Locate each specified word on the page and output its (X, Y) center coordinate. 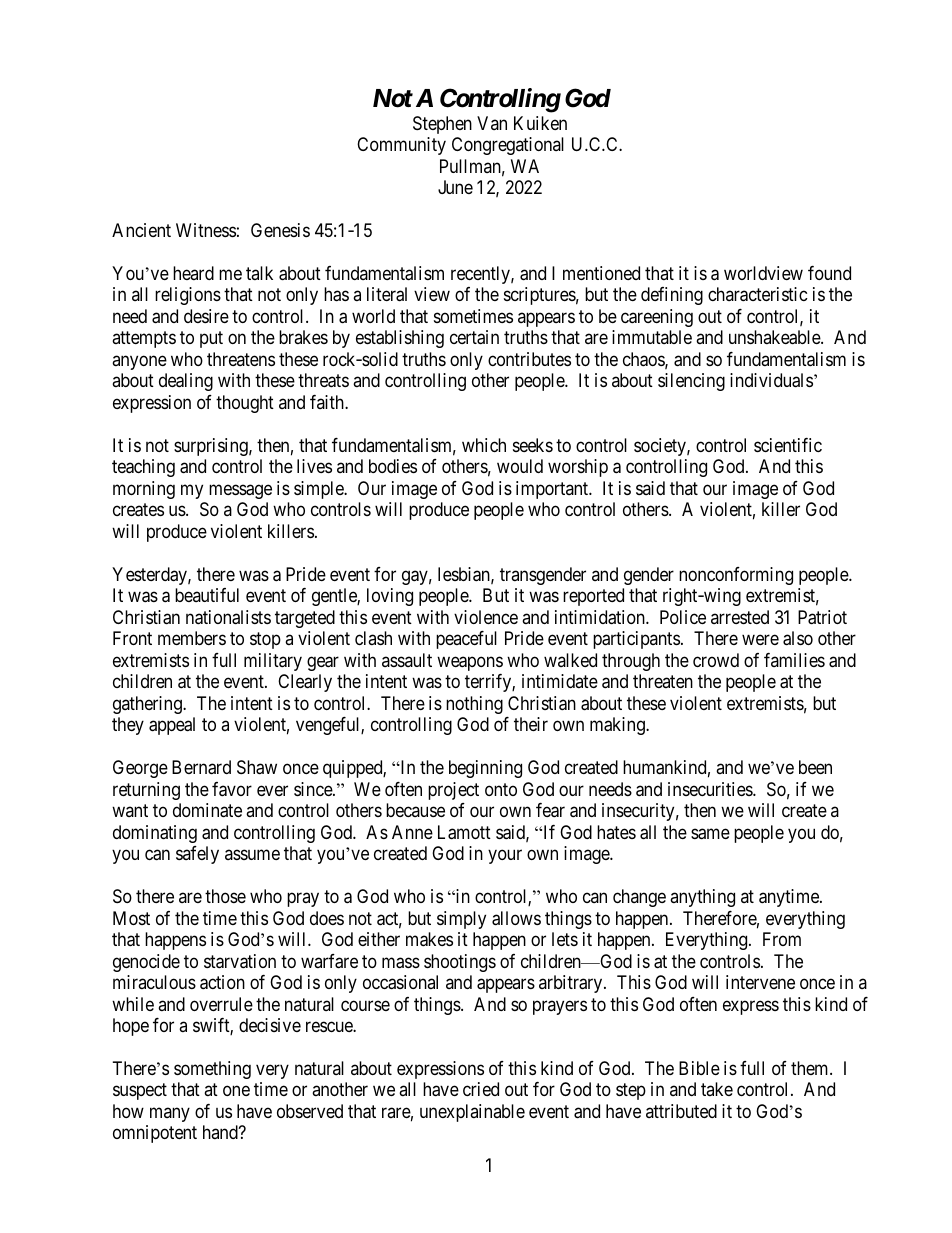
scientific (788, 445)
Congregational (508, 146)
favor (232, 789)
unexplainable (472, 1113)
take (717, 1089)
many (170, 1114)
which (484, 445)
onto (501, 789)
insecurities (711, 789)
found (829, 273)
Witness (206, 230)
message (240, 491)
